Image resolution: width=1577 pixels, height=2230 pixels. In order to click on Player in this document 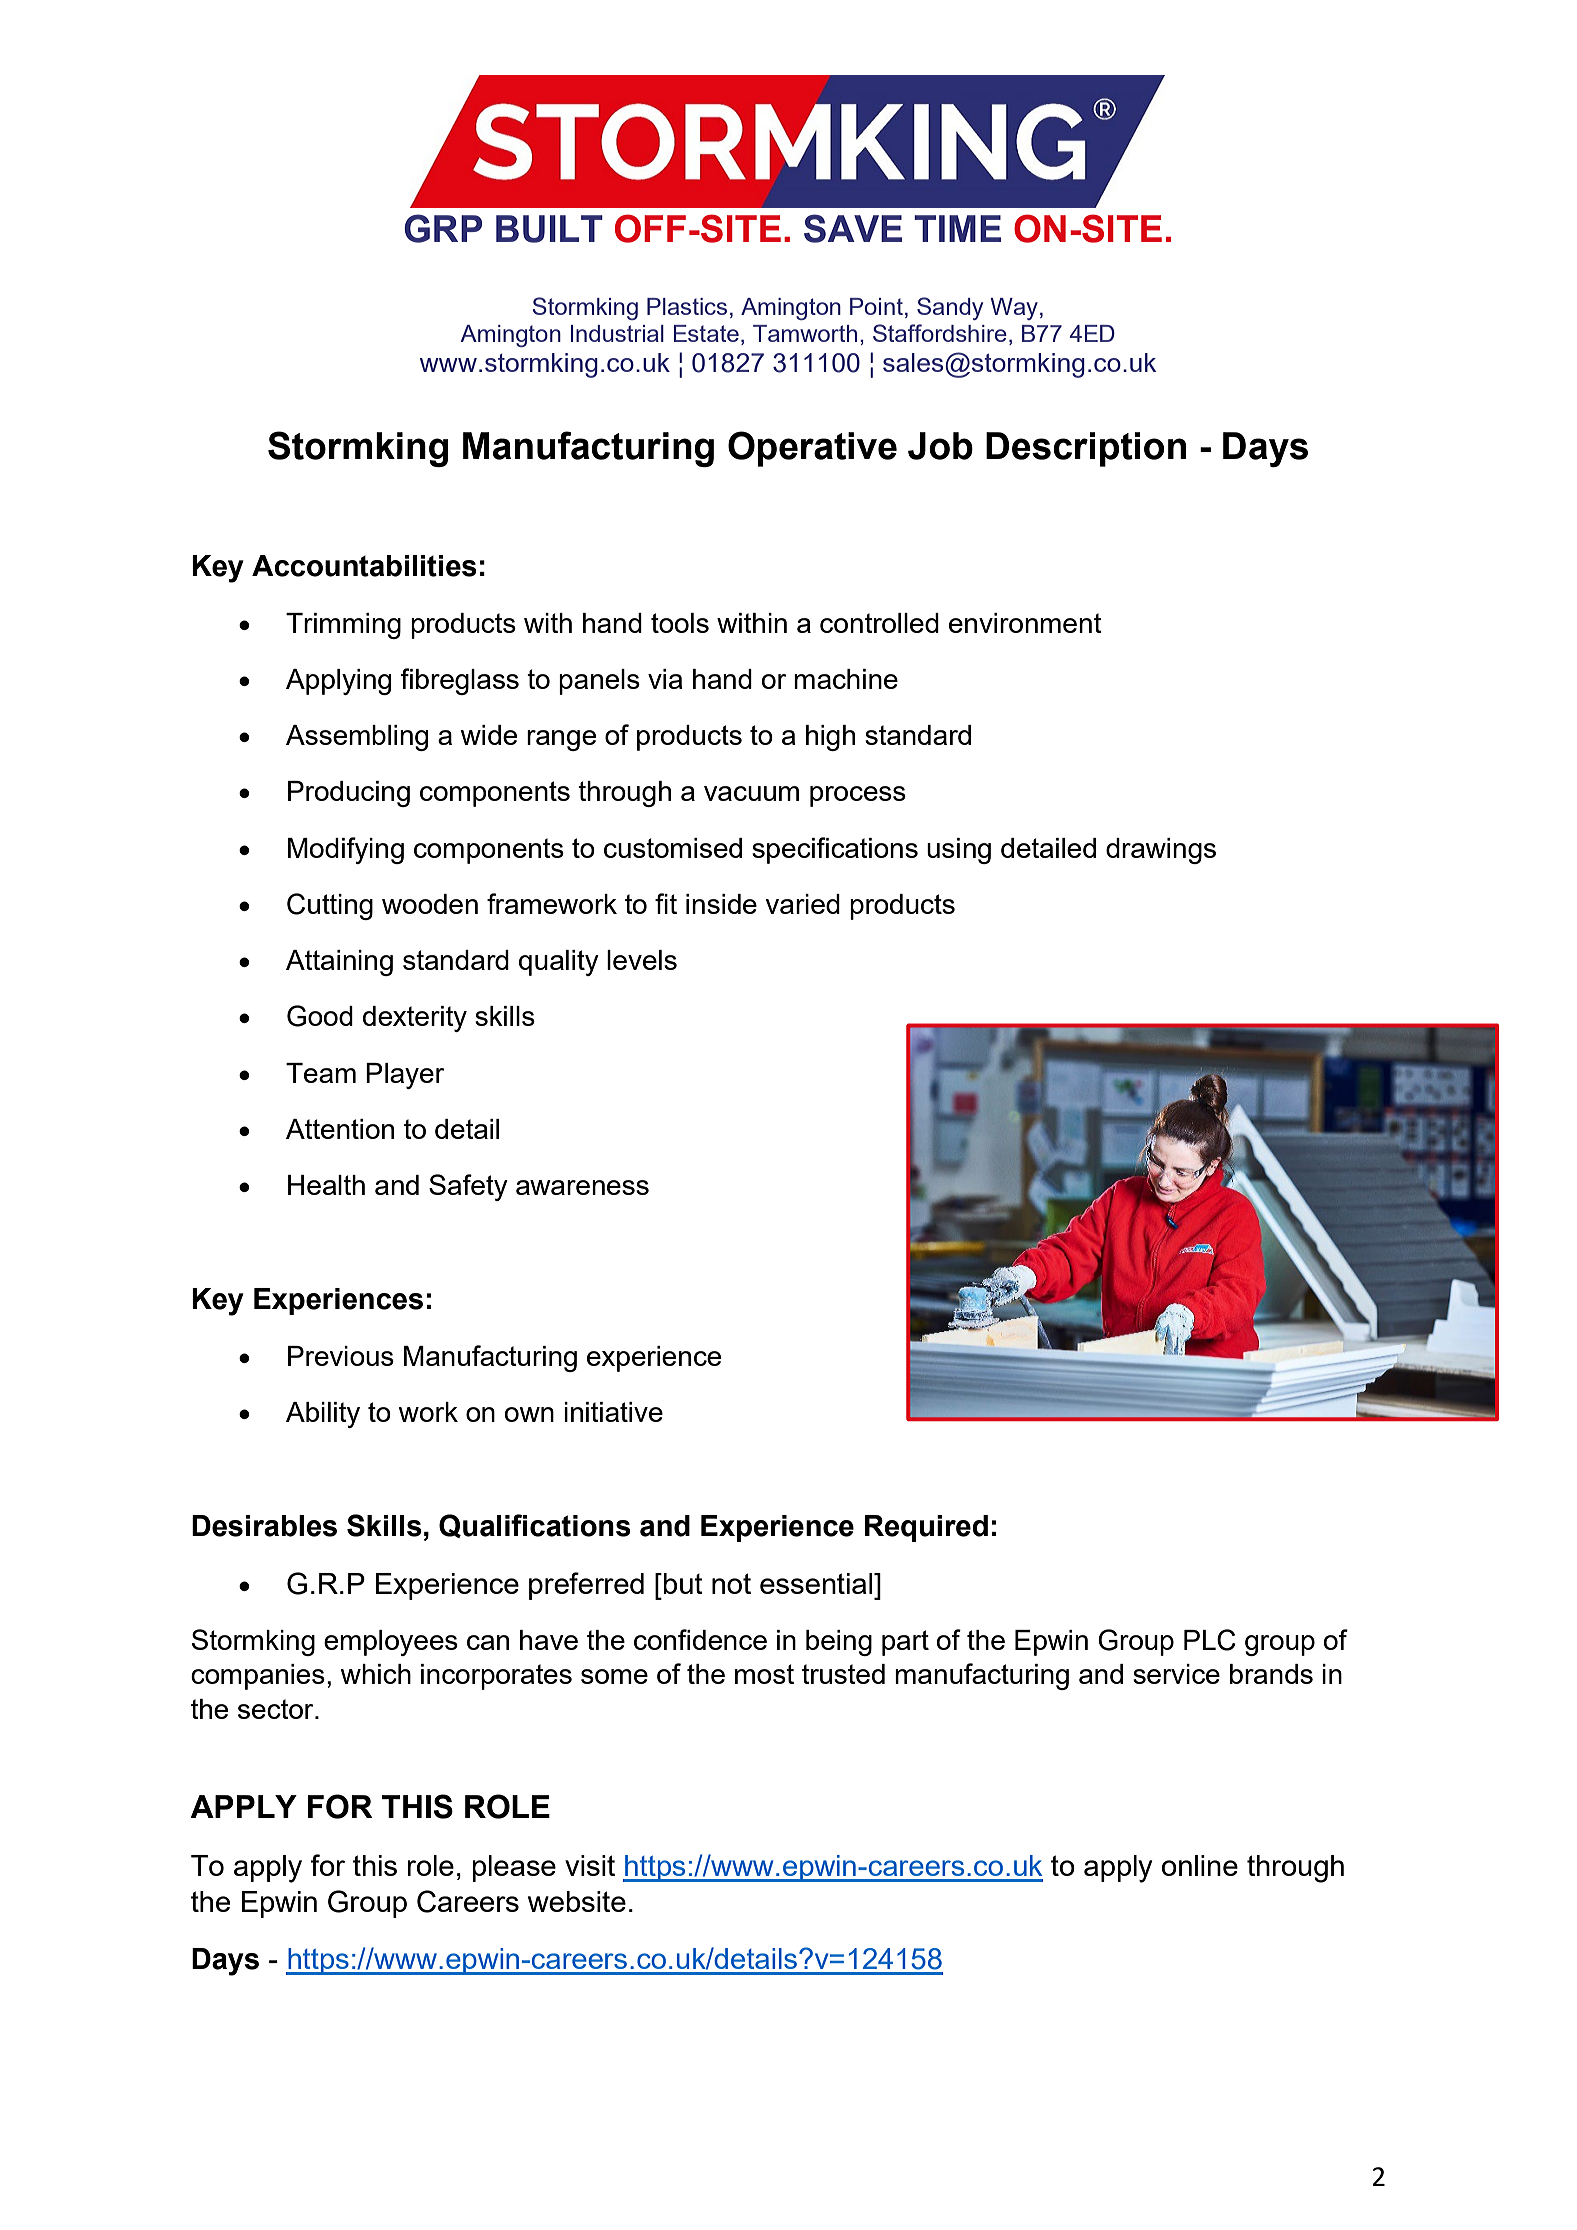, I will do `click(405, 1076)`.
